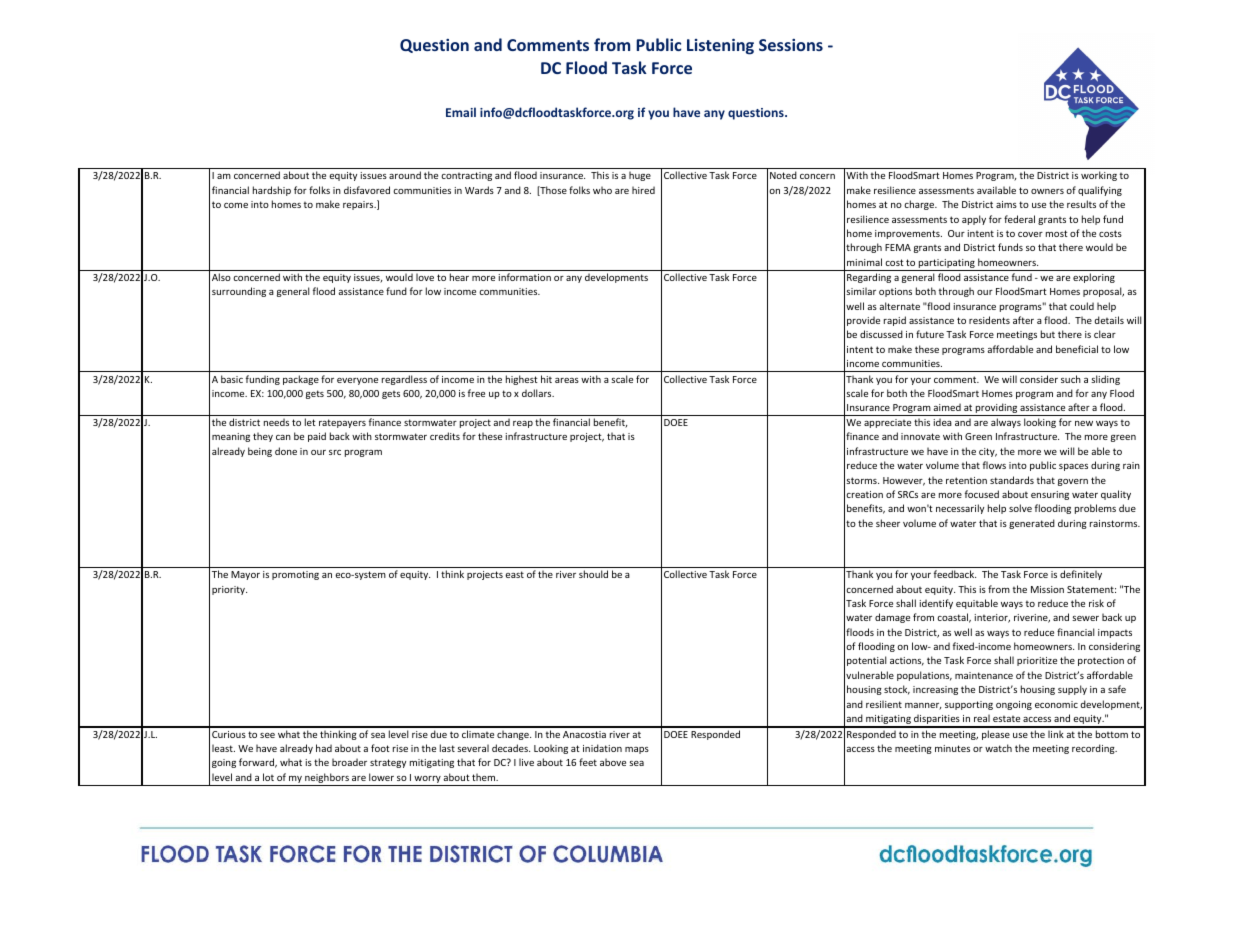  What do you see at coordinates (349, 762) in the document?
I see `broader` at bounding box center [349, 762].
